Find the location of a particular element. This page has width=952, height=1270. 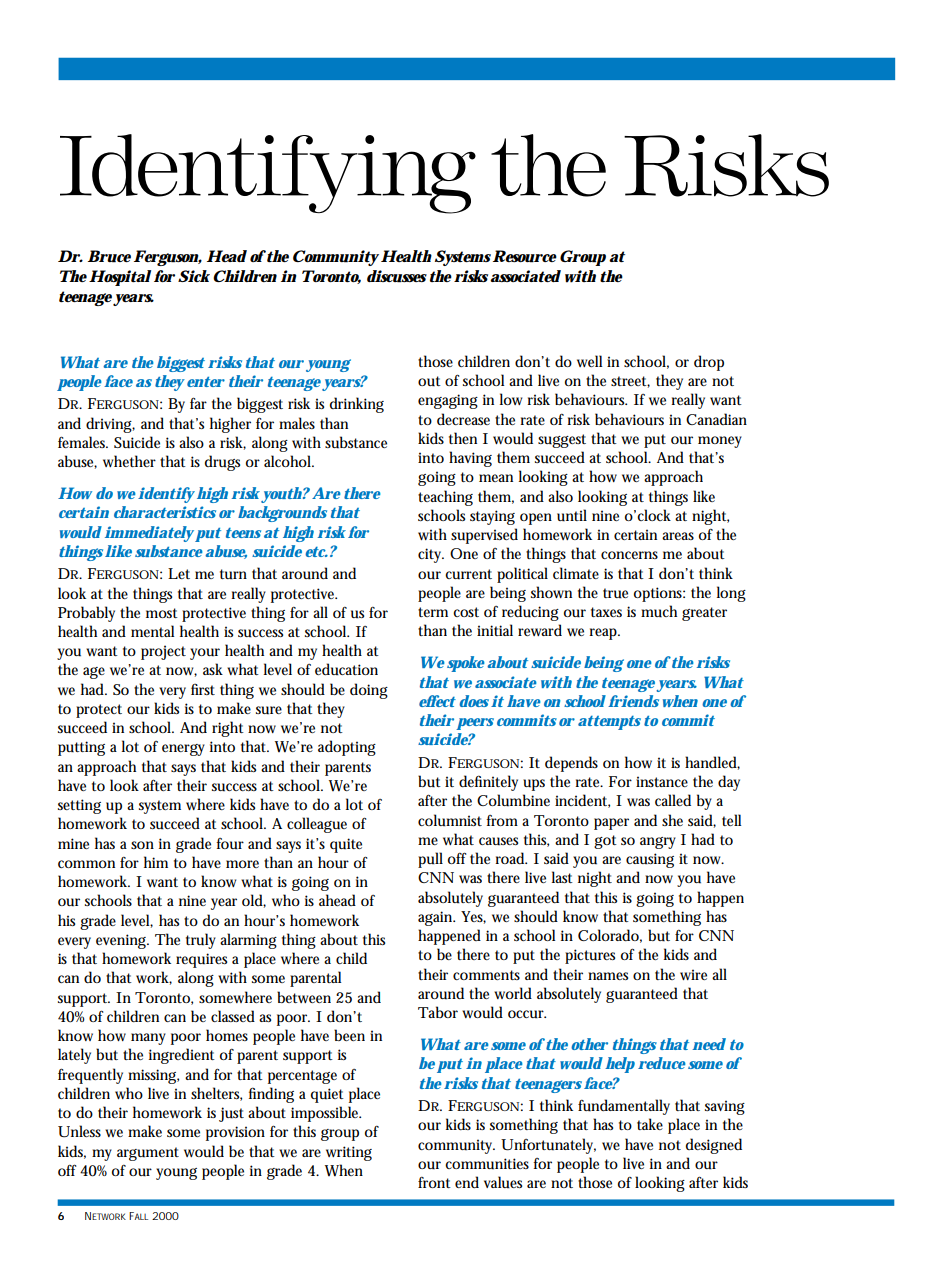

discusses is located at coordinates (397, 276).
